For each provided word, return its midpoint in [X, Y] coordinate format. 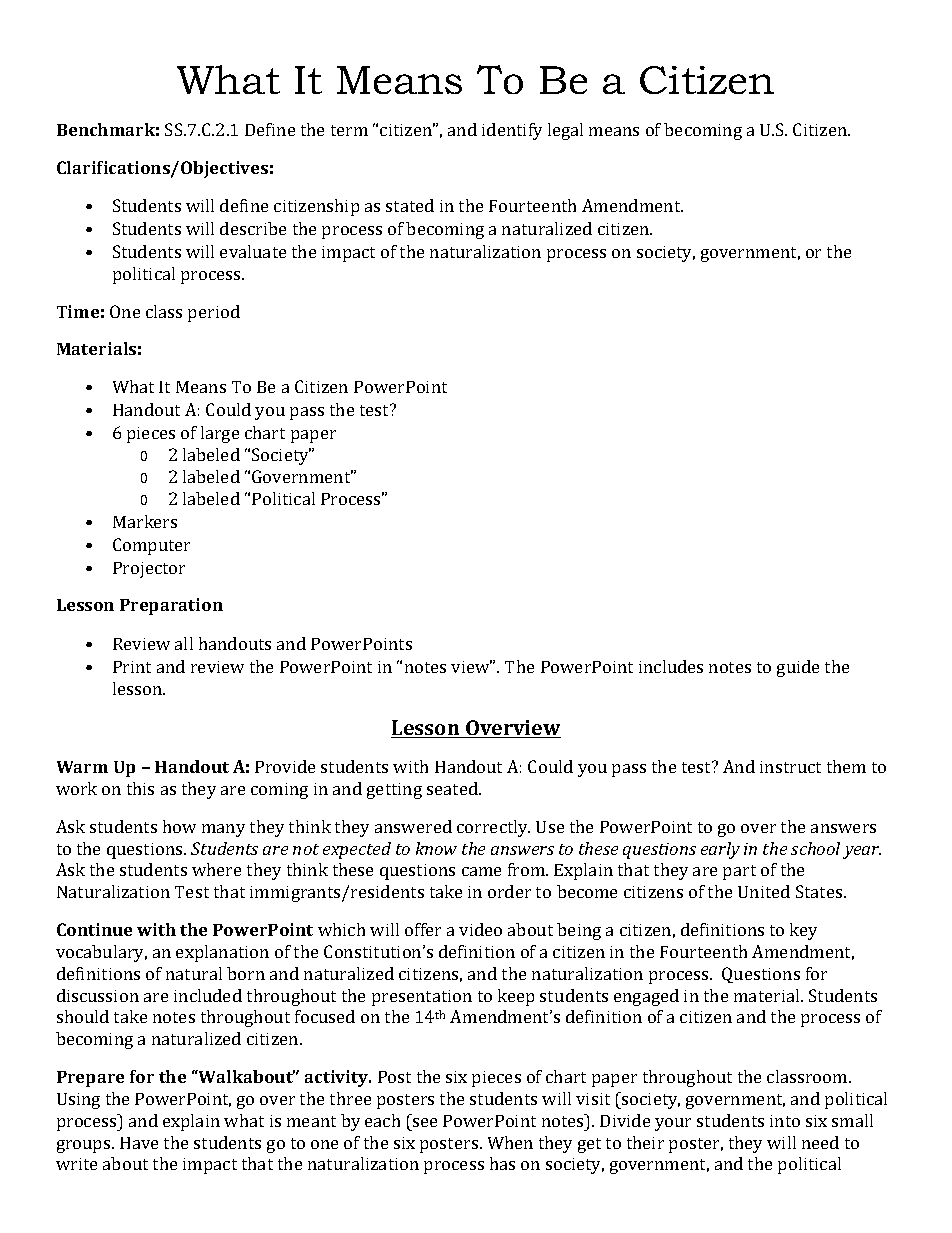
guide [798, 668]
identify [512, 131]
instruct [790, 767]
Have [139, 1143]
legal [565, 131]
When [510, 1142]
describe [253, 228]
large [220, 434]
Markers [145, 521]
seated [453, 788]
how [179, 826]
